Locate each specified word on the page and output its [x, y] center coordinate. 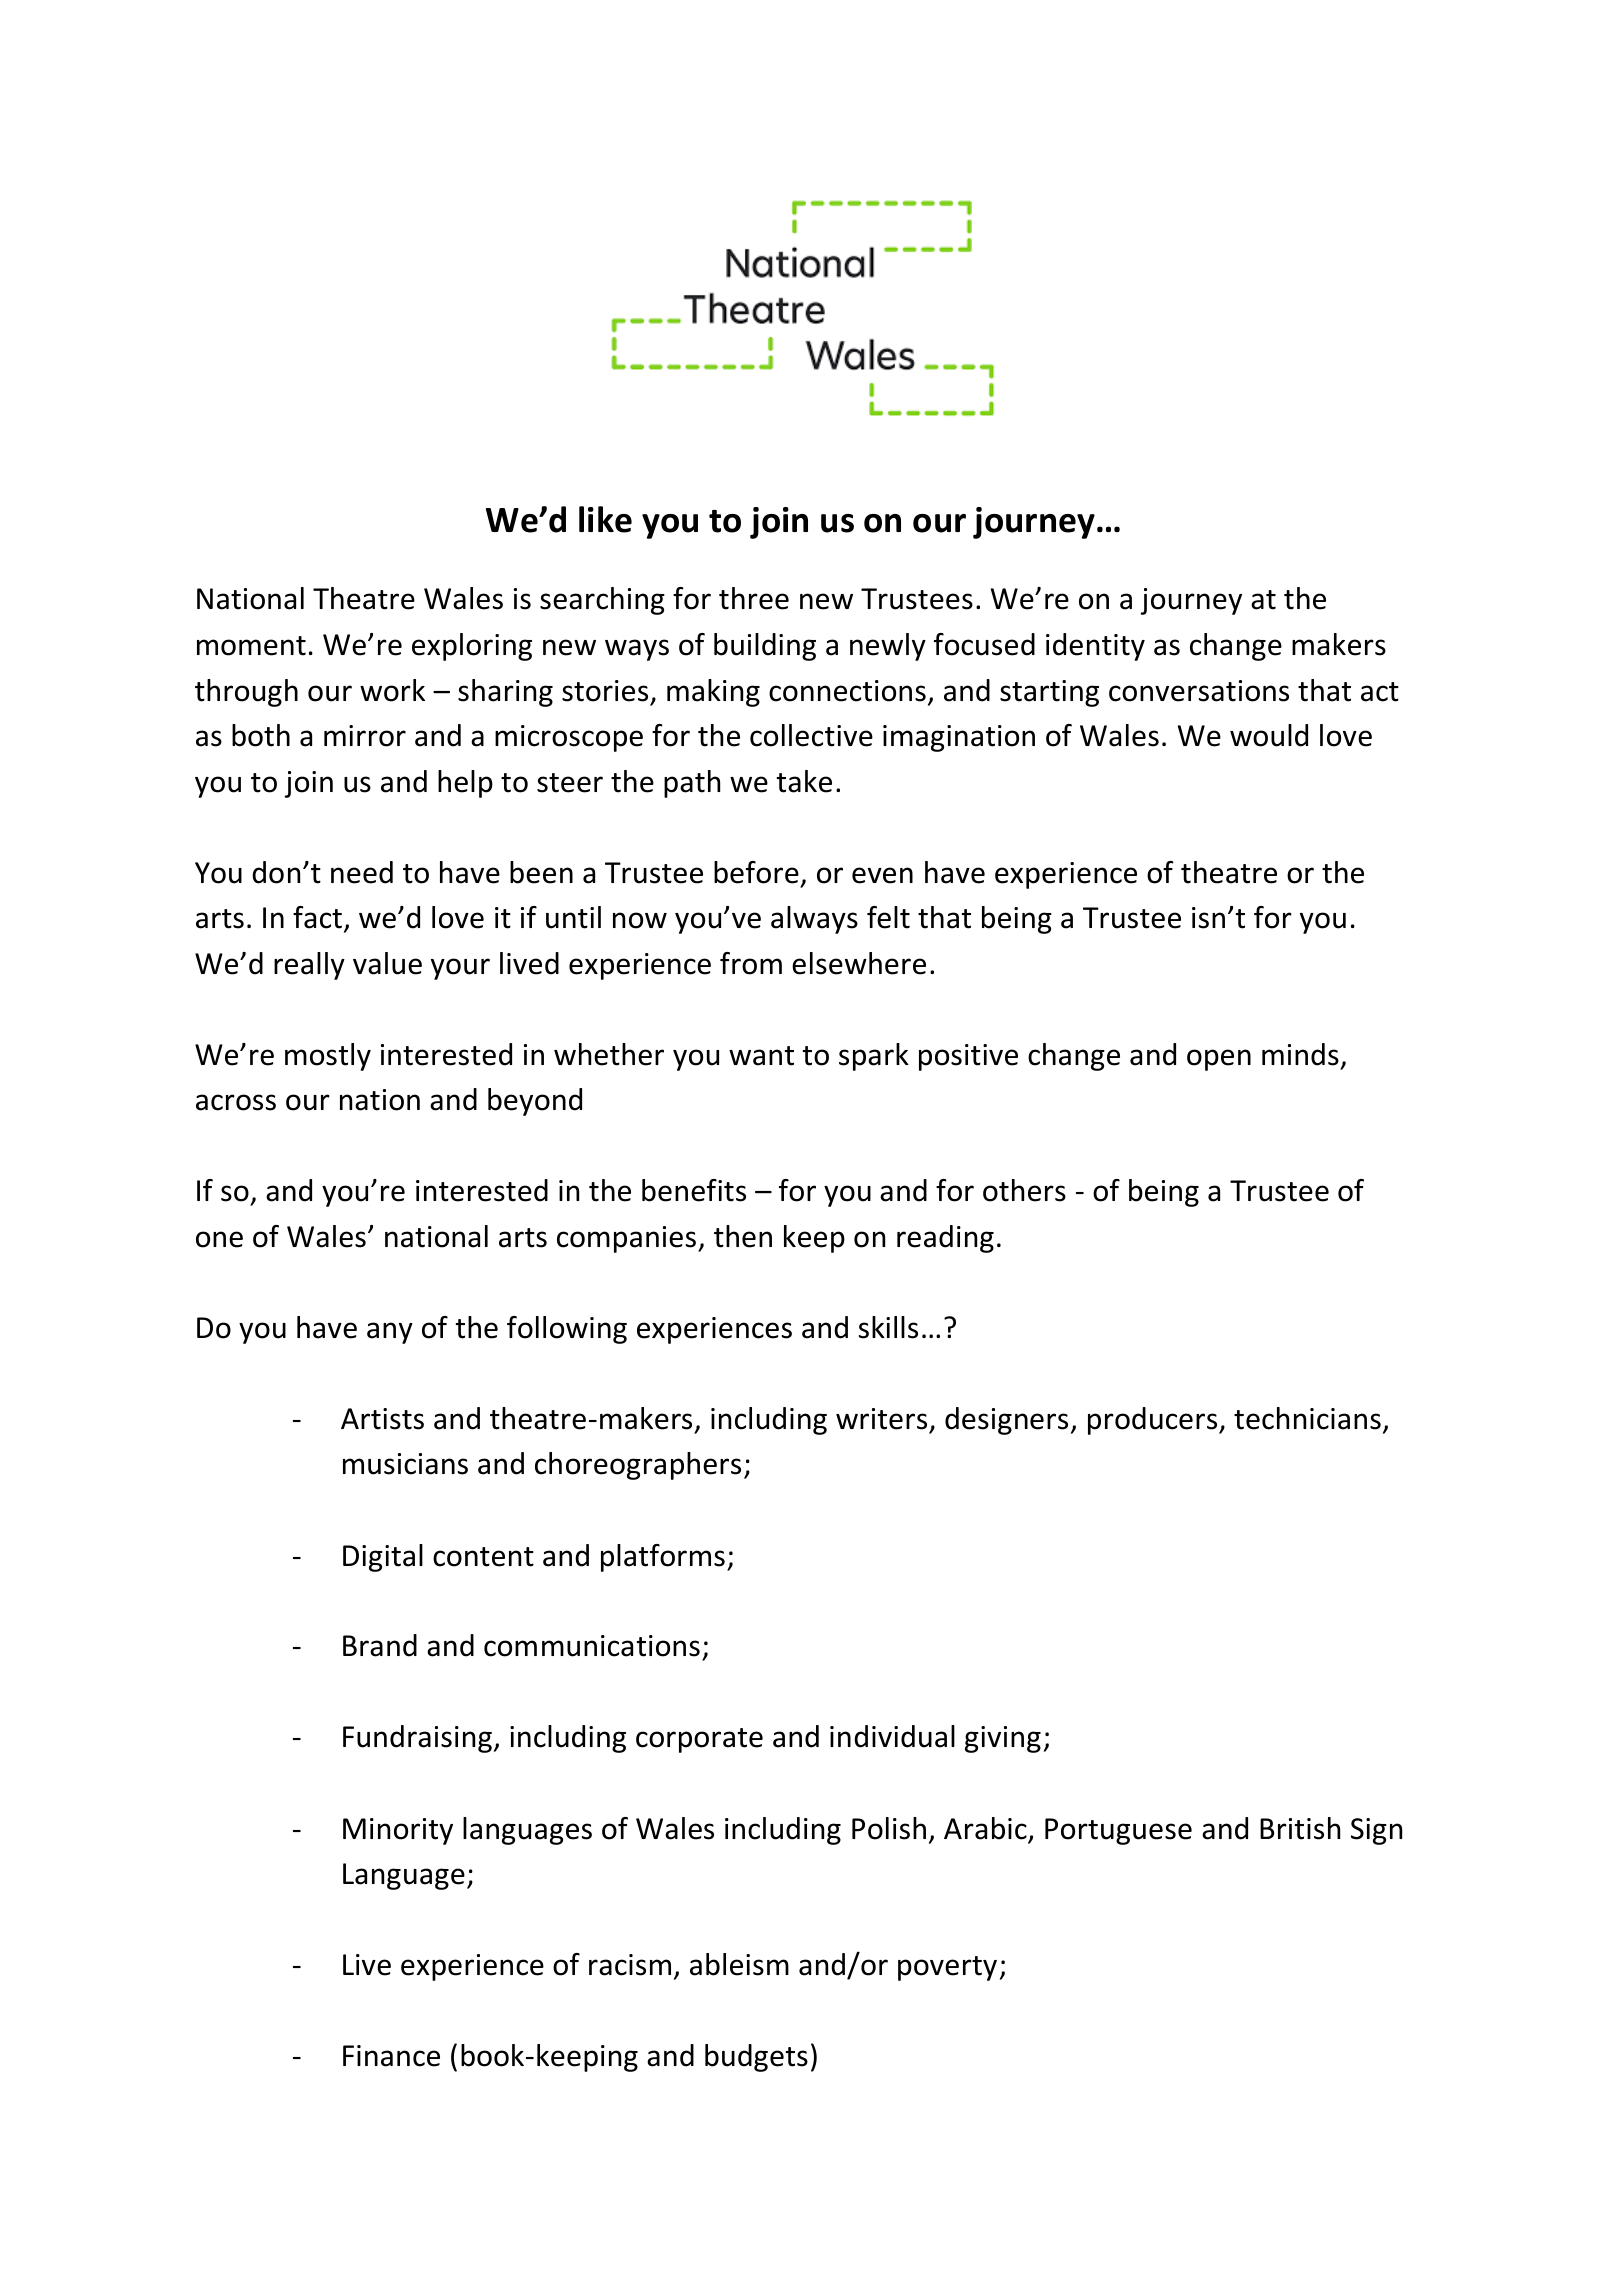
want [761, 1056]
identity [1095, 647]
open [1219, 1060]
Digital [383, 1558]
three [754, 598]
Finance [391, 2056]
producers [1154, 1421]
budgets [756, 2058]
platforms [663, 1558]
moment [251, 646]
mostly [328, 1057]
